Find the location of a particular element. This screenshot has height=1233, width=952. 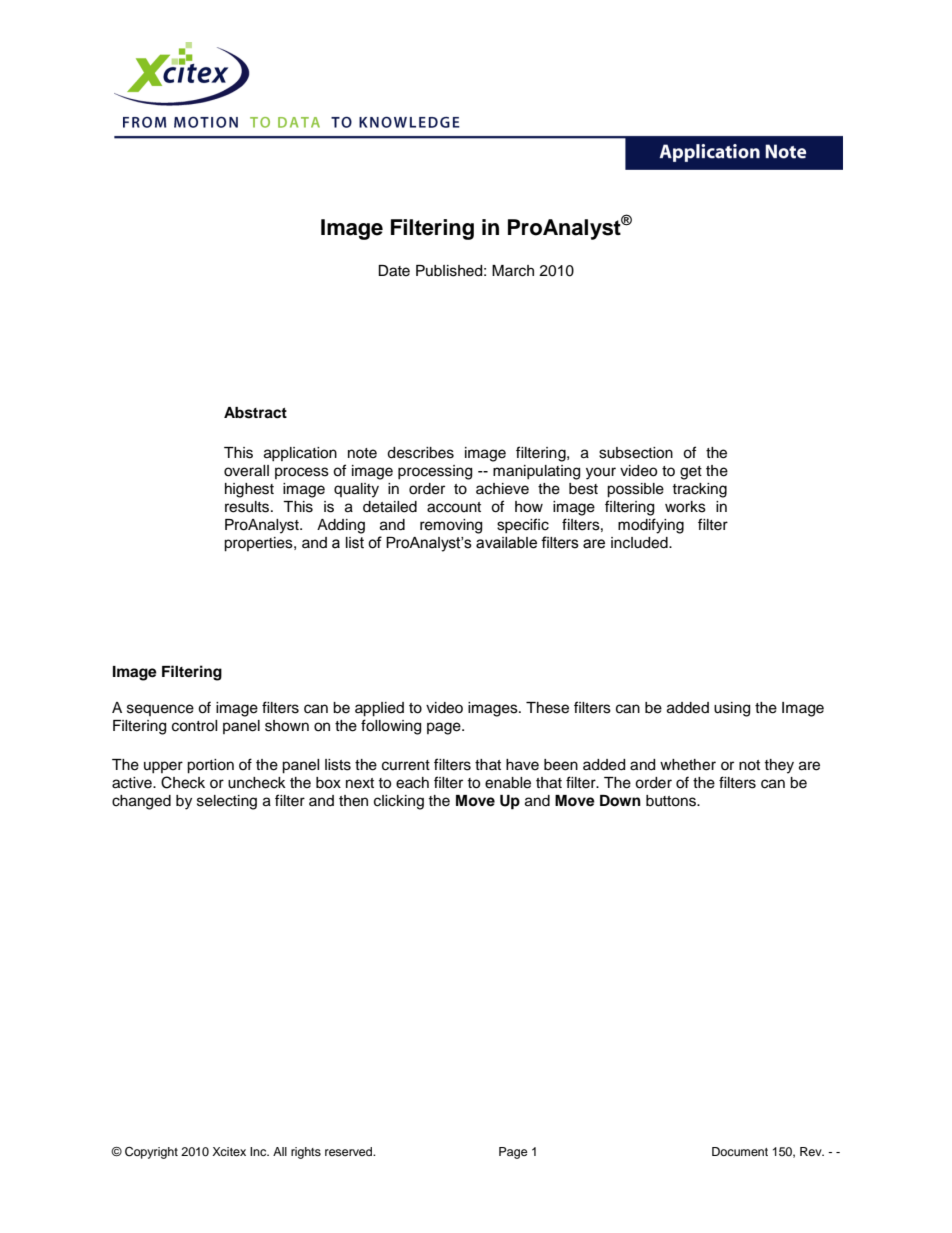

selecting is located at coordinates (227, 802).
